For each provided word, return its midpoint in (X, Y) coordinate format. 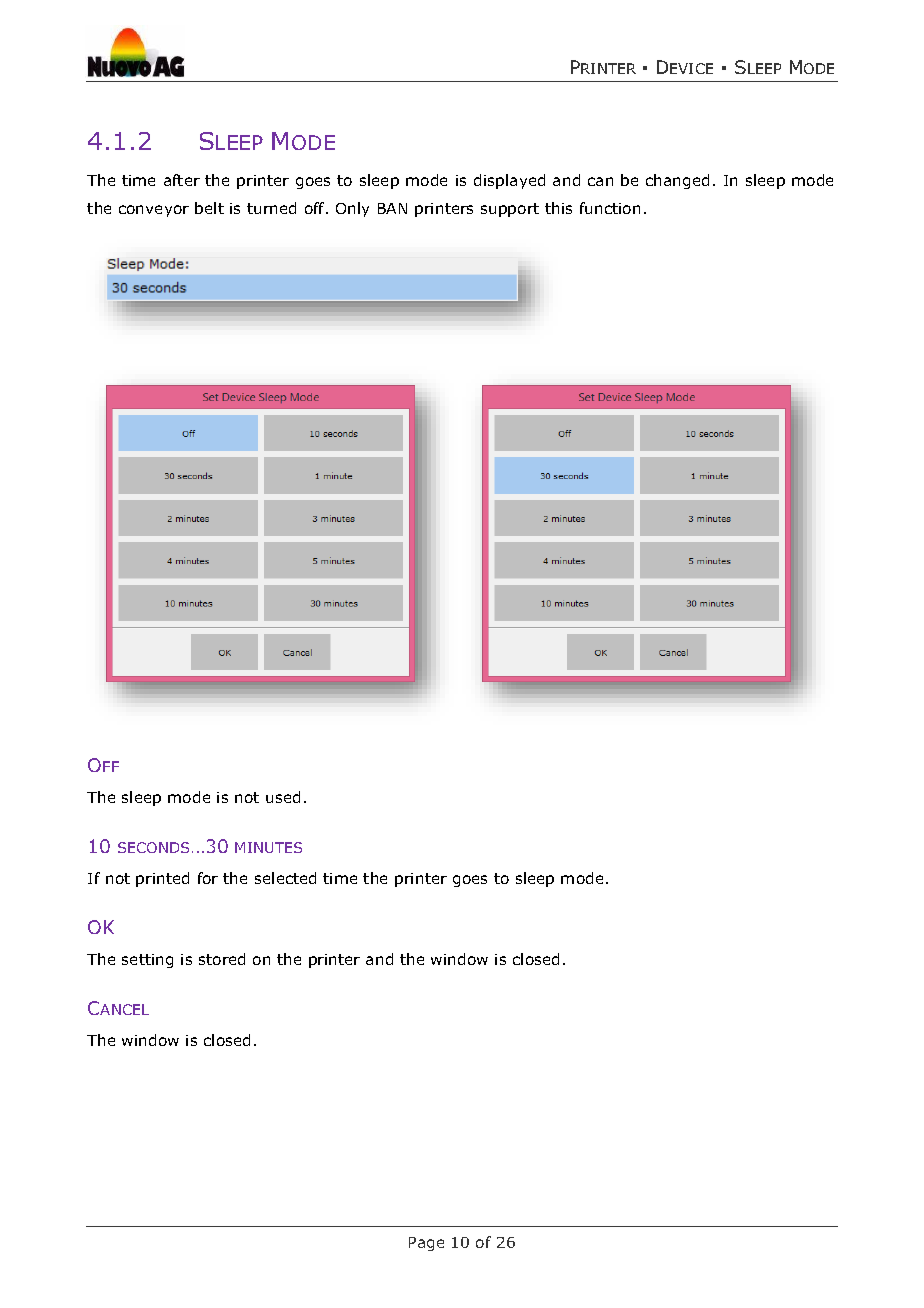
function (610, 208)
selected (285, 878)
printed (162, 879)
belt (209, 208)
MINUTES (268, 847)
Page (426, 1244)
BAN (392, 208)
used (283, 797)
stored (222, 959)
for (208, 878)
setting (147, 961)
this (558, 208)
